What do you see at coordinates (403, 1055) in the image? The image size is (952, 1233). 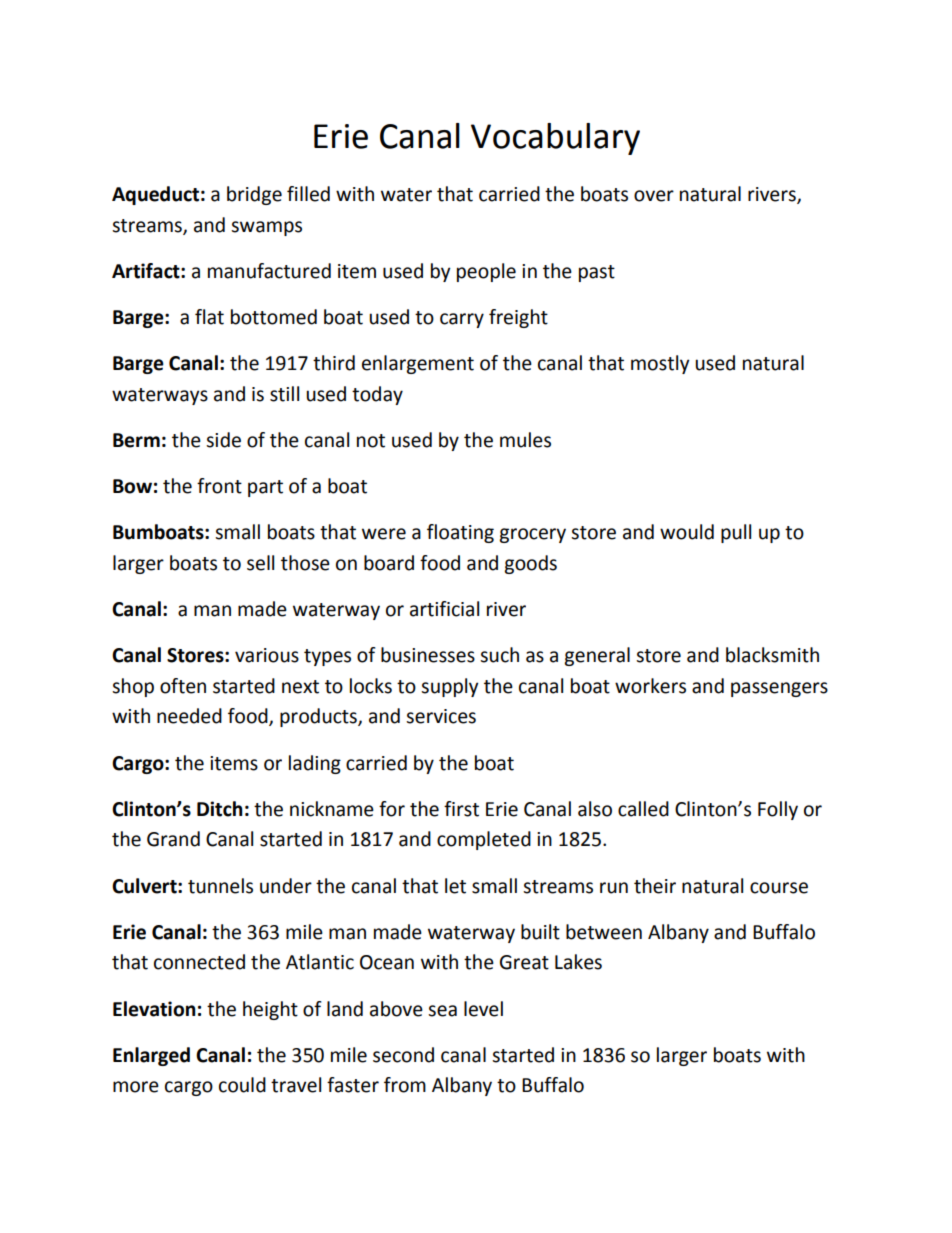 I see `second` at bounding box center [403, 1055].
